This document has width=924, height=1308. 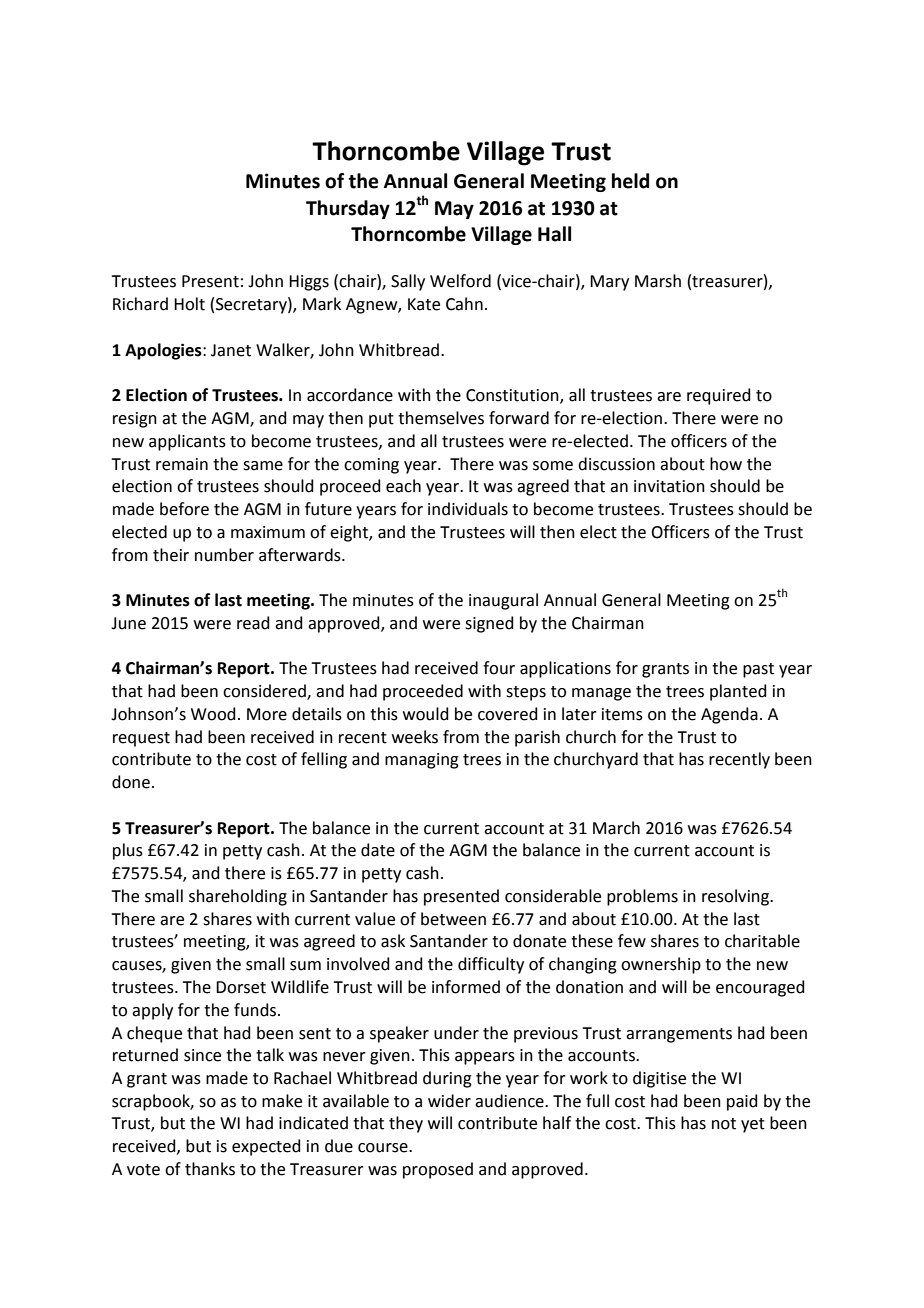 I want to click on Holt, so click(x=189, y=304).
